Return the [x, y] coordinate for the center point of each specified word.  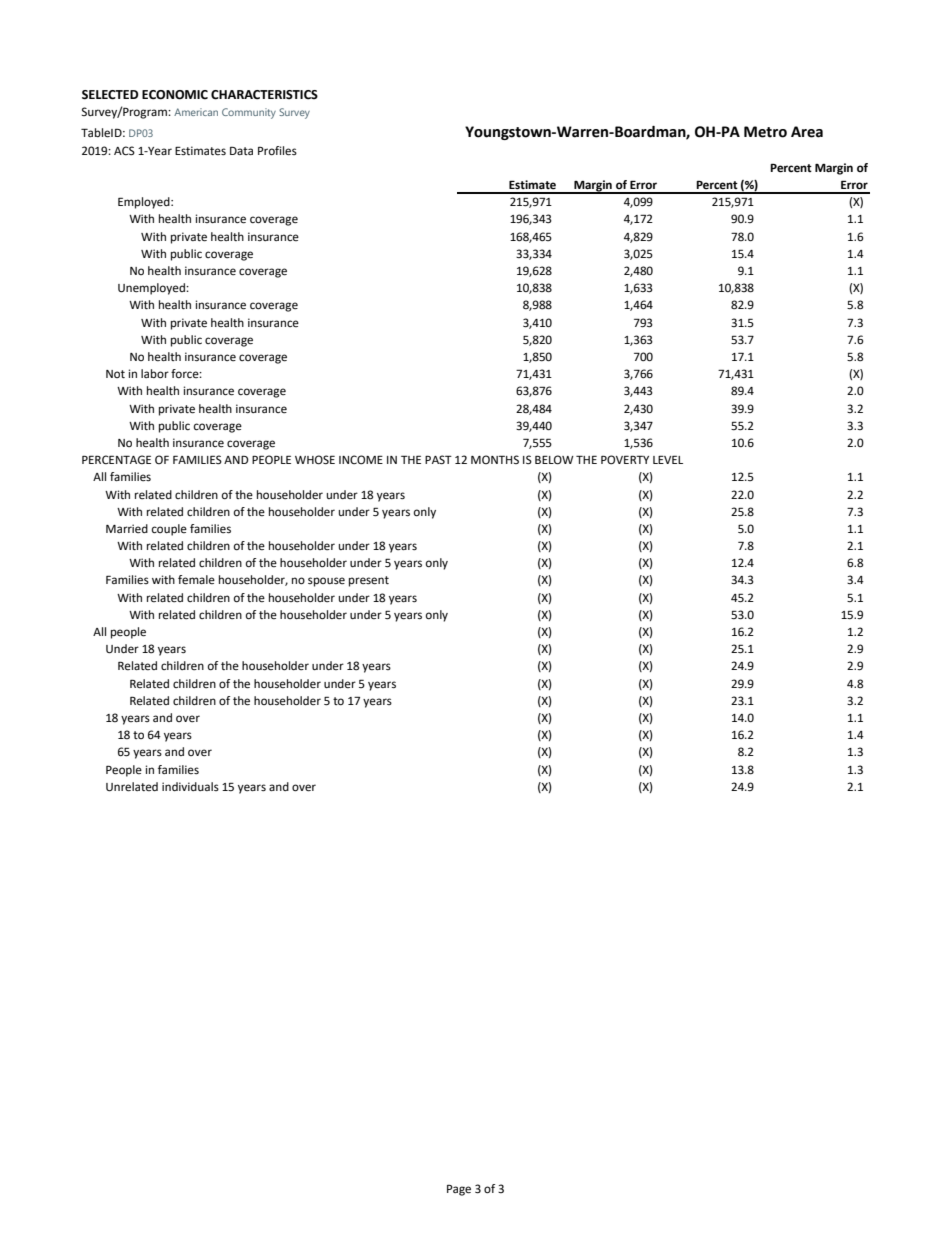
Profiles [277, 151]
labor [155, 374]
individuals [190, 786]
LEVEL [668, 459]
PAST [438, 459]
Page [459, 1190]
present [369, 581]
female [196, 580]
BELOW [554, 460]
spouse [326, 582]
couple [169, 530]
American [196, 112]
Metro [765, 132]
